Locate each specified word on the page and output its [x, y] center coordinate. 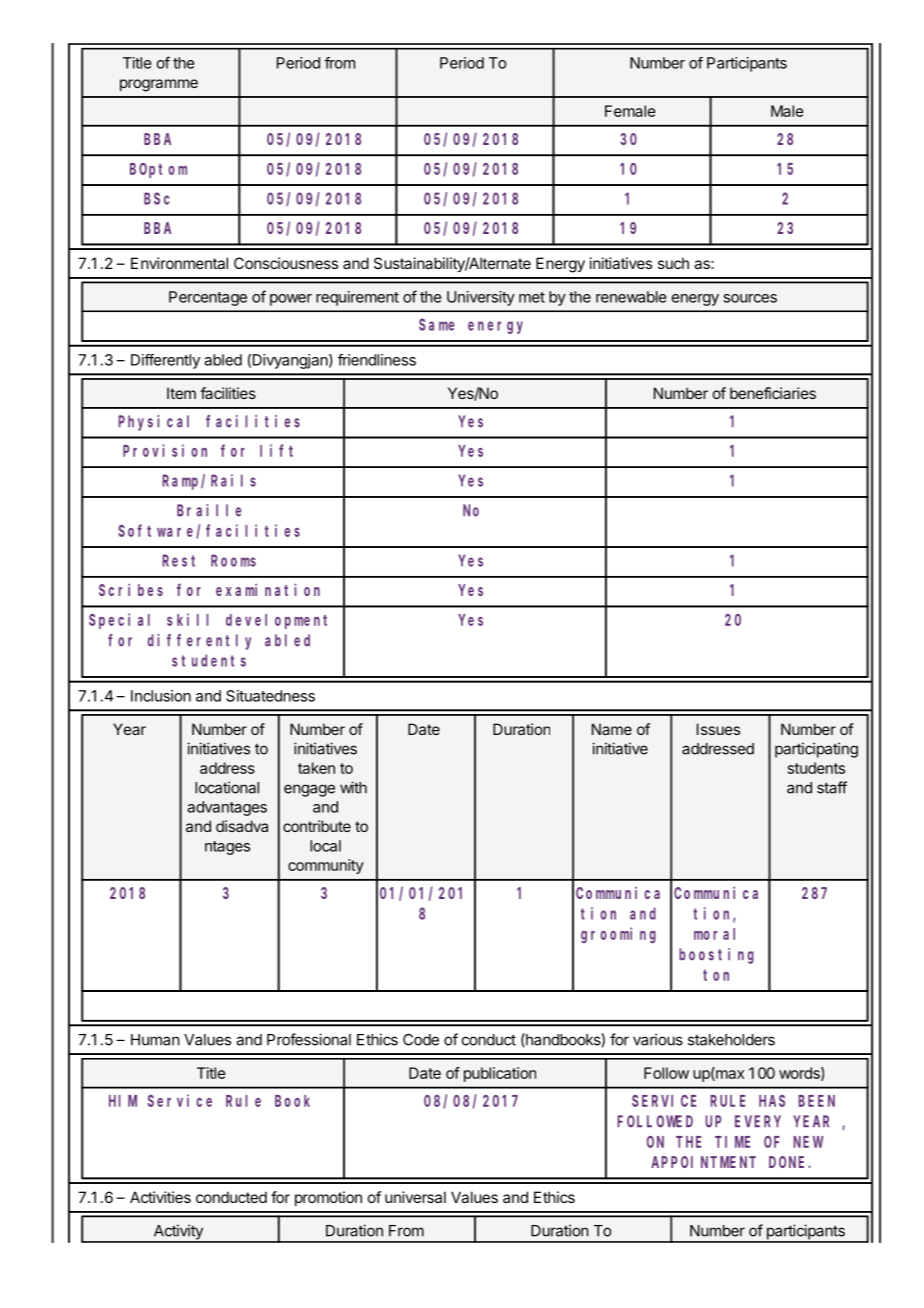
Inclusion [161, 696]
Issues [718, 729]
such [673, 263]
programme [159, 85]
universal [415, 1197]
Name [612, 729]
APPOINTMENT [703, 1162]
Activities [160, 1197]
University [481, 298]
